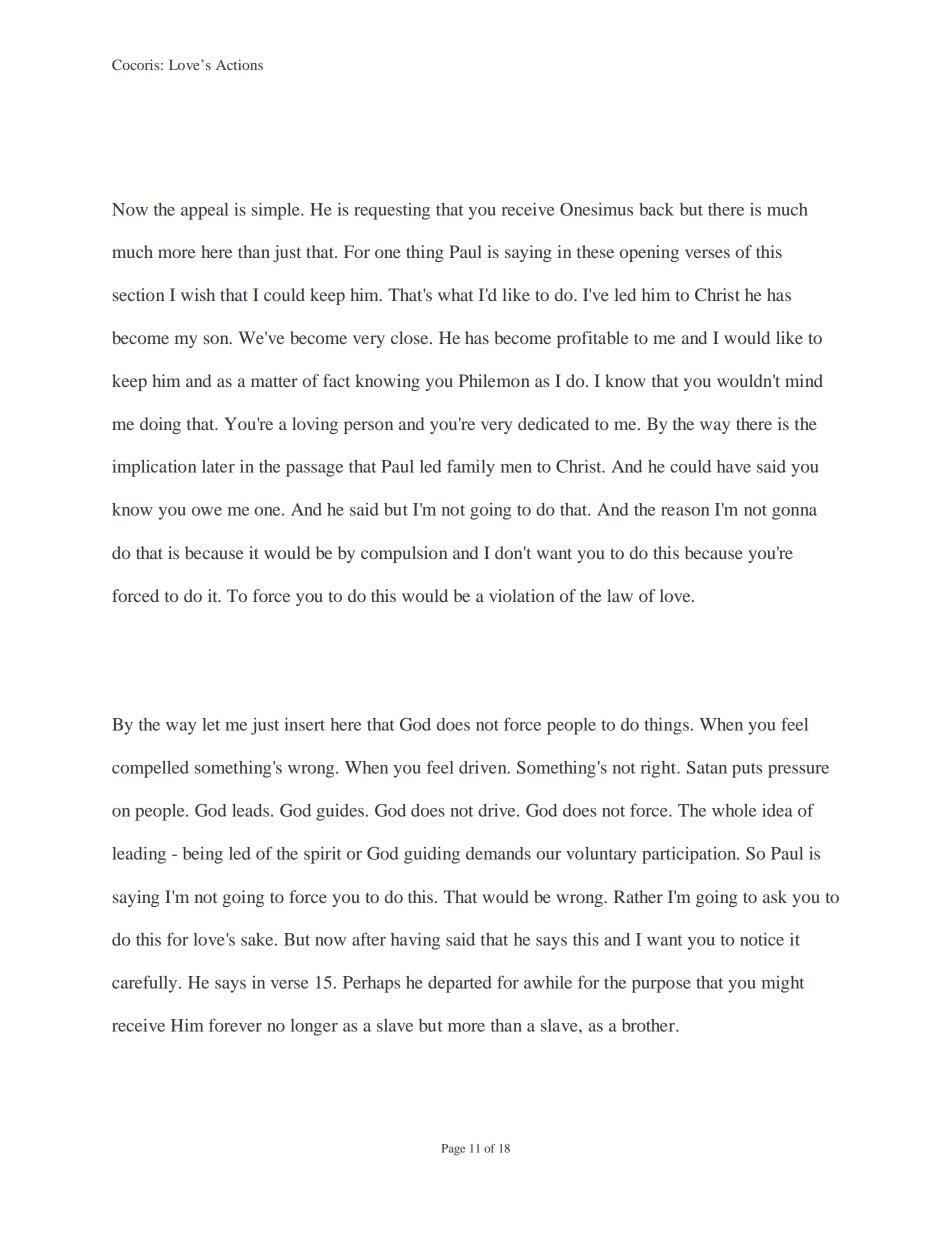 The height and width of the screenshot is (1233, 952). What do you see at coordinates (521, 595) in the screenshot?
I see `violation` at bounding box center [521, 595].
